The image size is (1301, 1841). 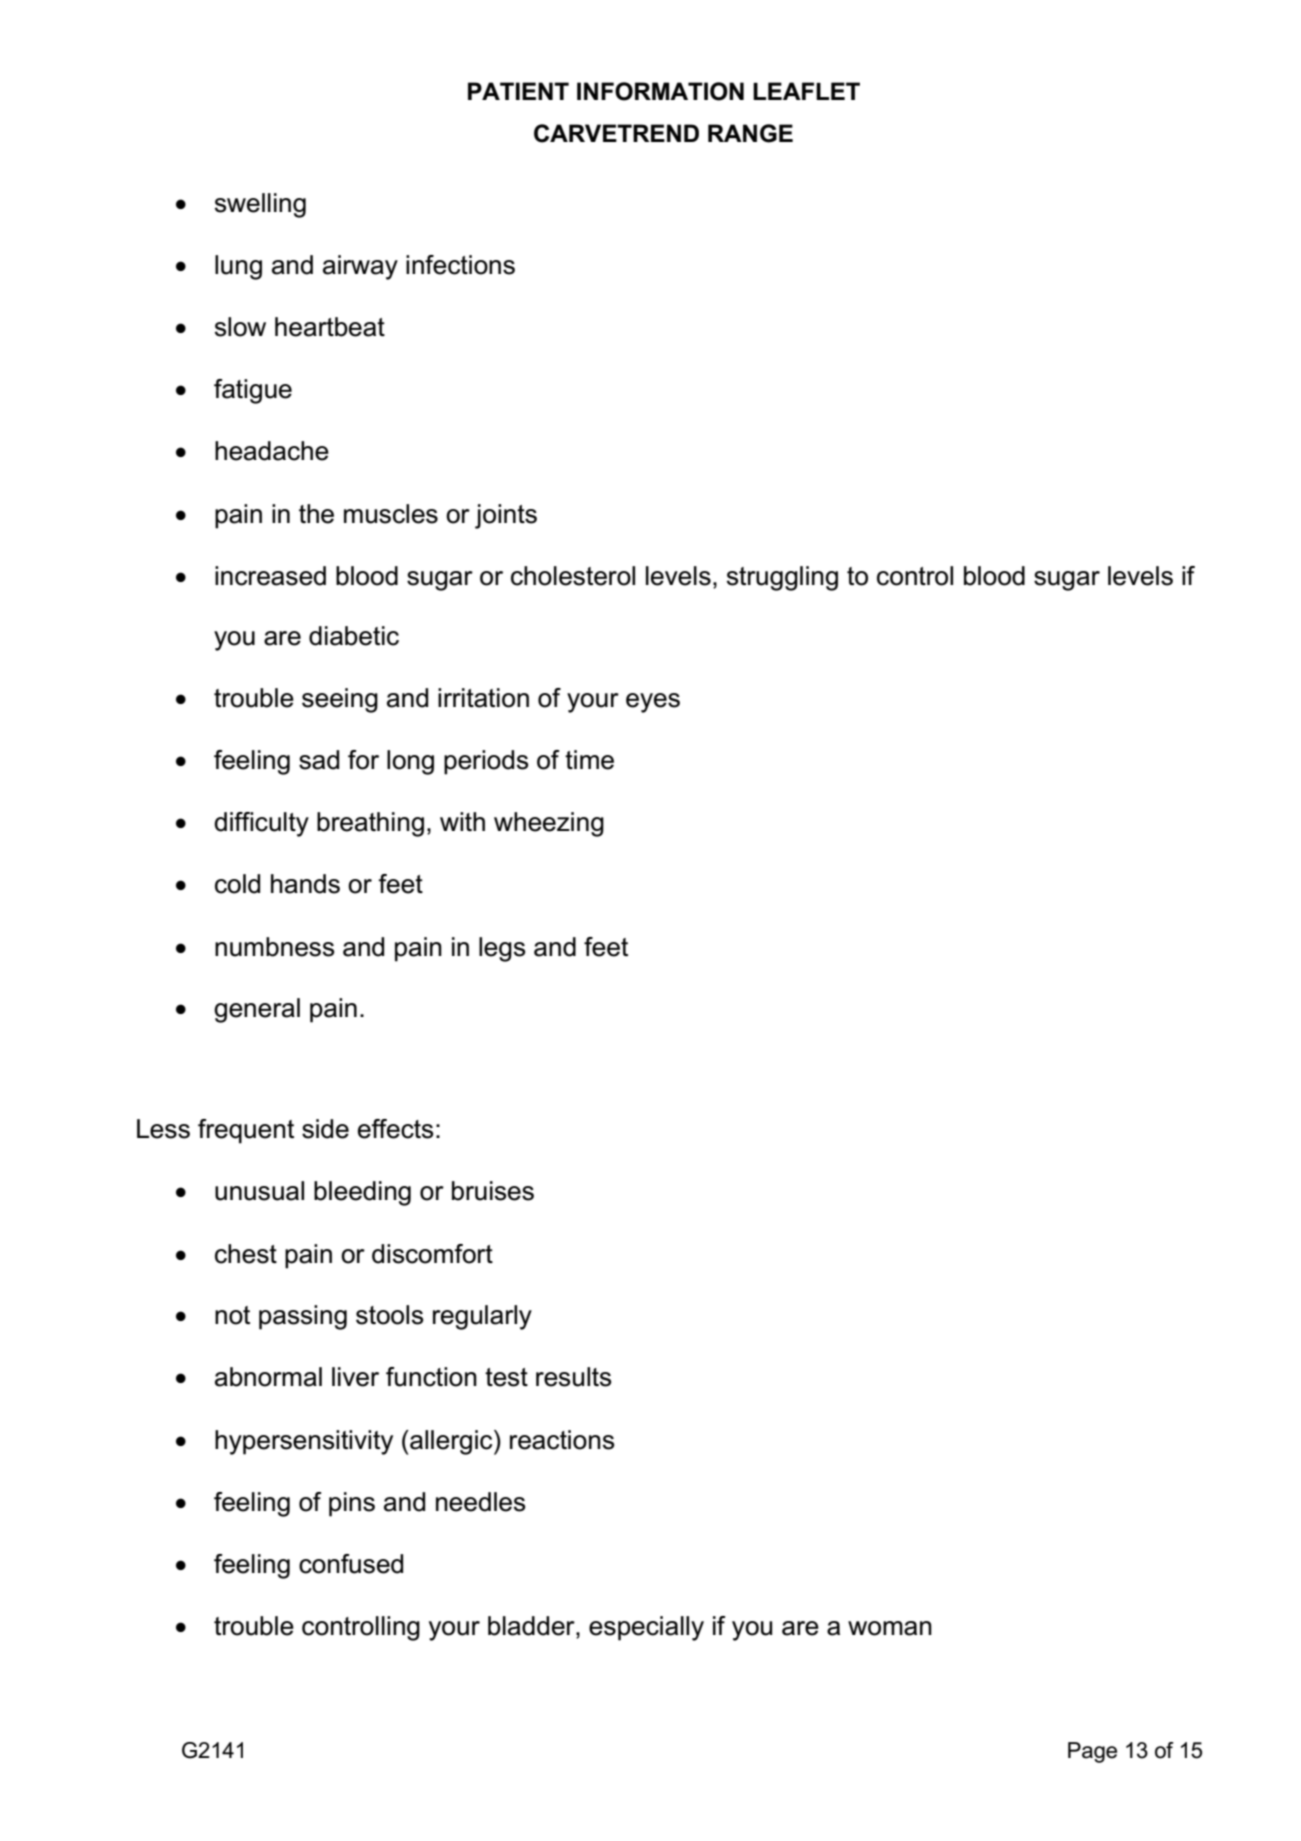 I want to click on eyes, so click(x=653, y=703).
